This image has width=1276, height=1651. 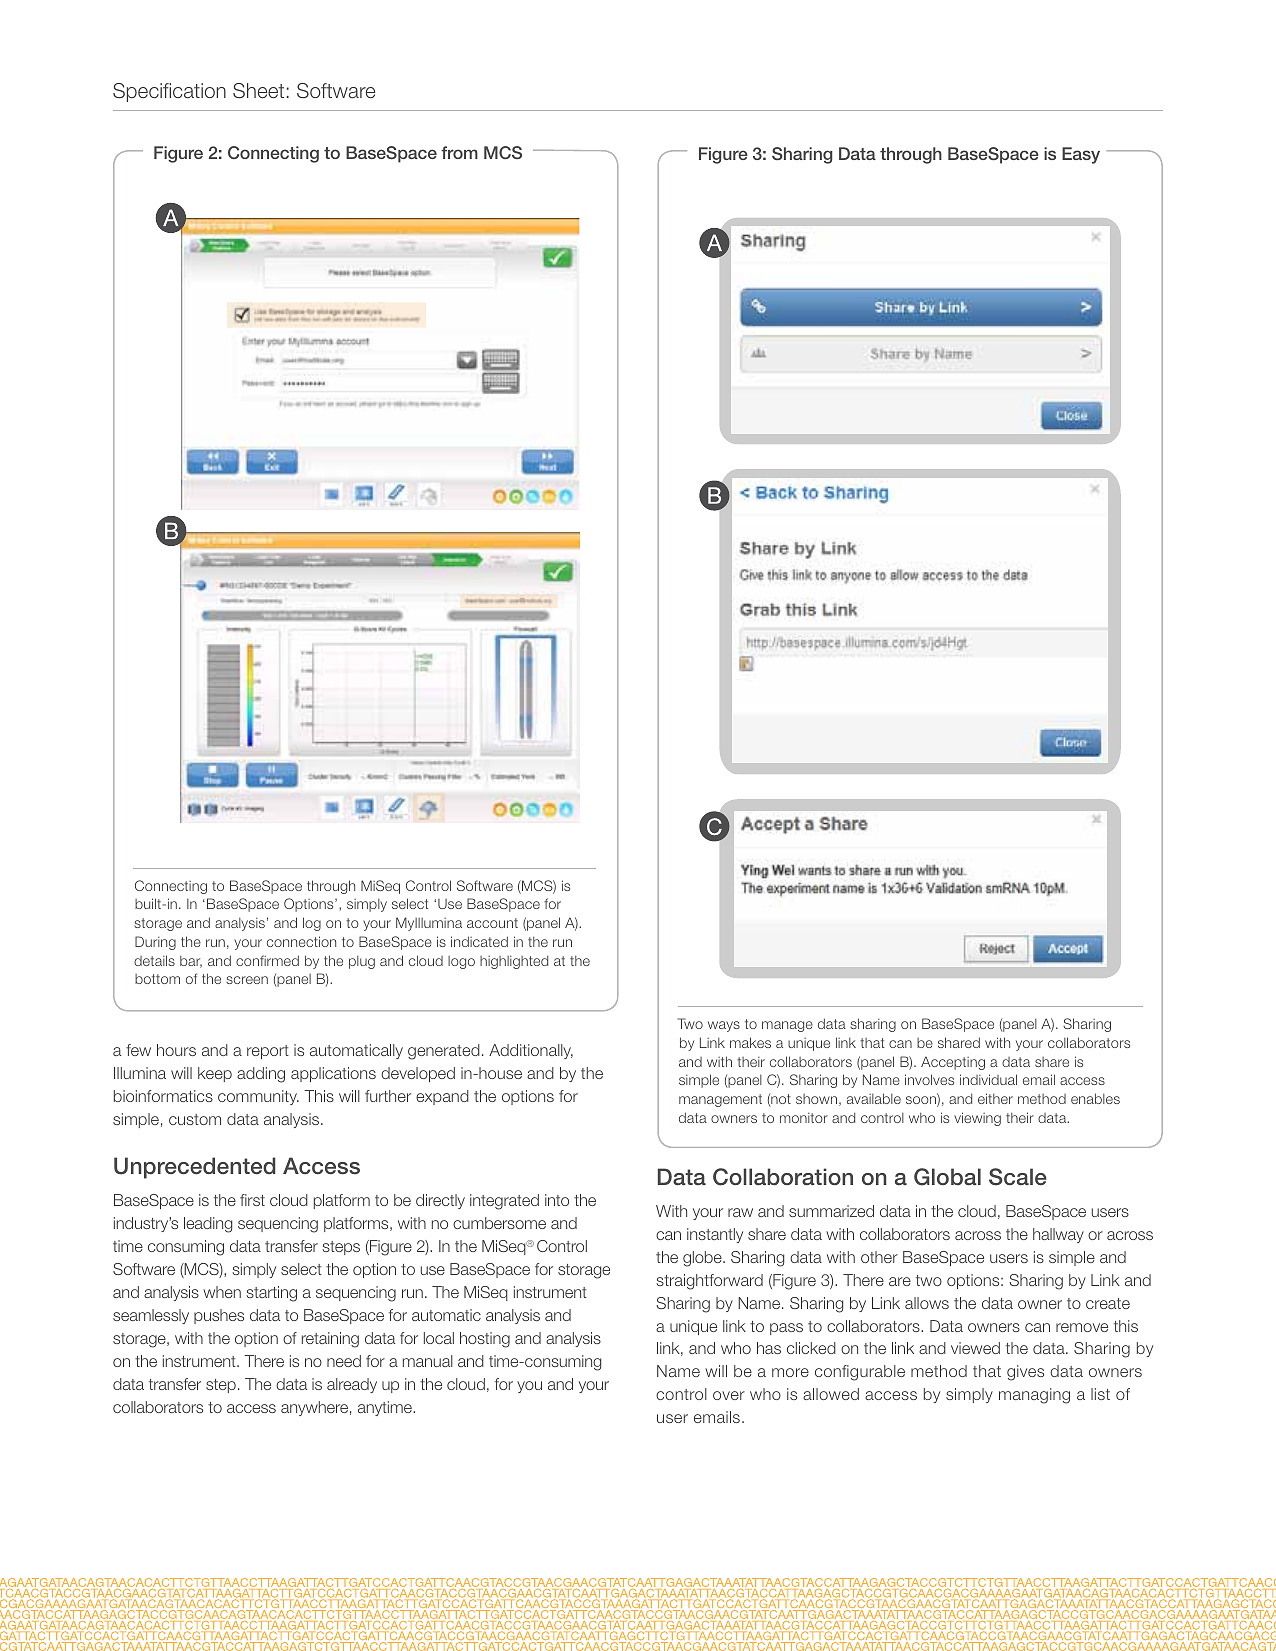 What do you see at coordinates (459, 152) in the image?
I see `from` at bounding box center [459, 152].
